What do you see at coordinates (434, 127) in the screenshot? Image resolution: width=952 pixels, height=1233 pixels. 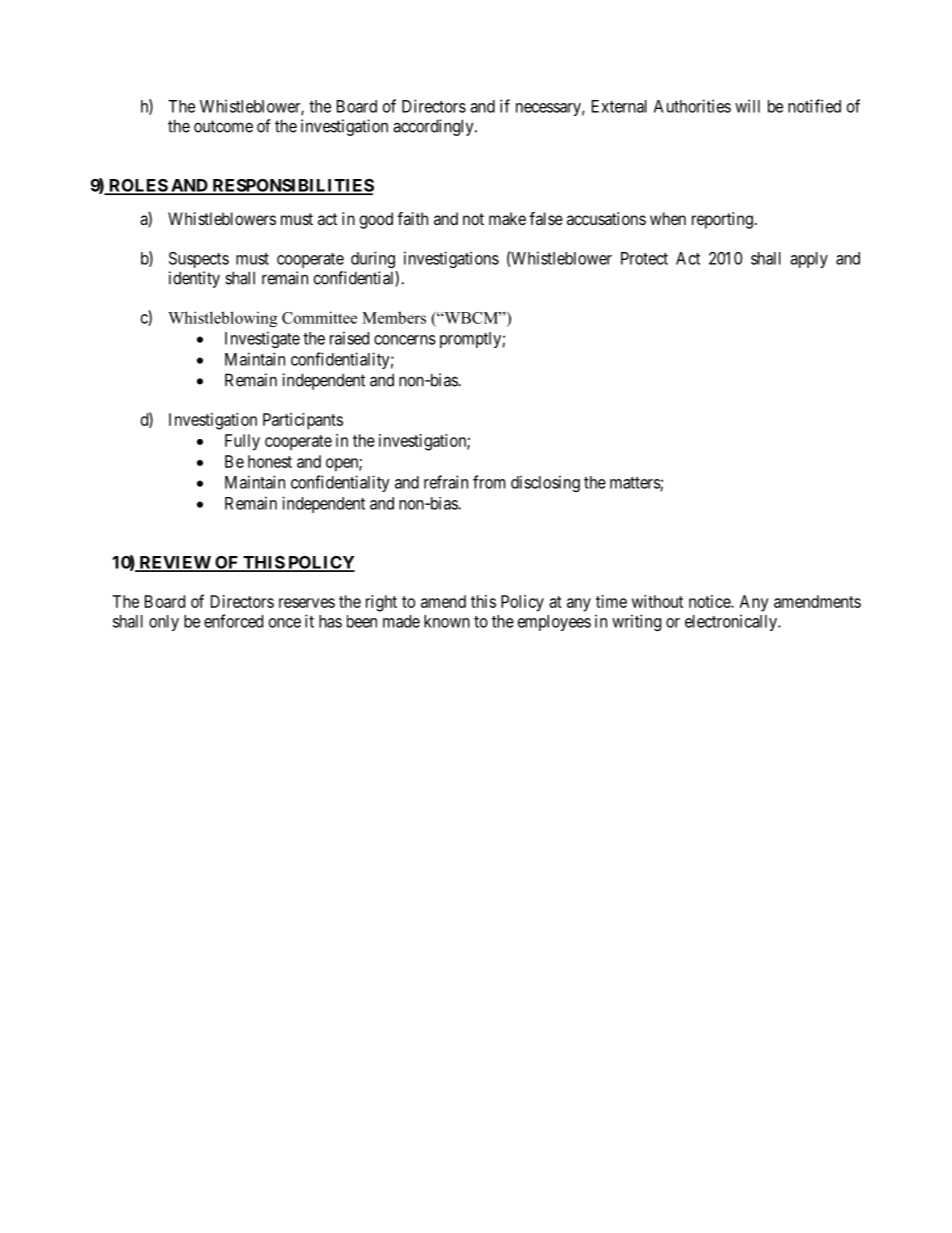 I see `accordingly` at bounding box center [434, 127].
